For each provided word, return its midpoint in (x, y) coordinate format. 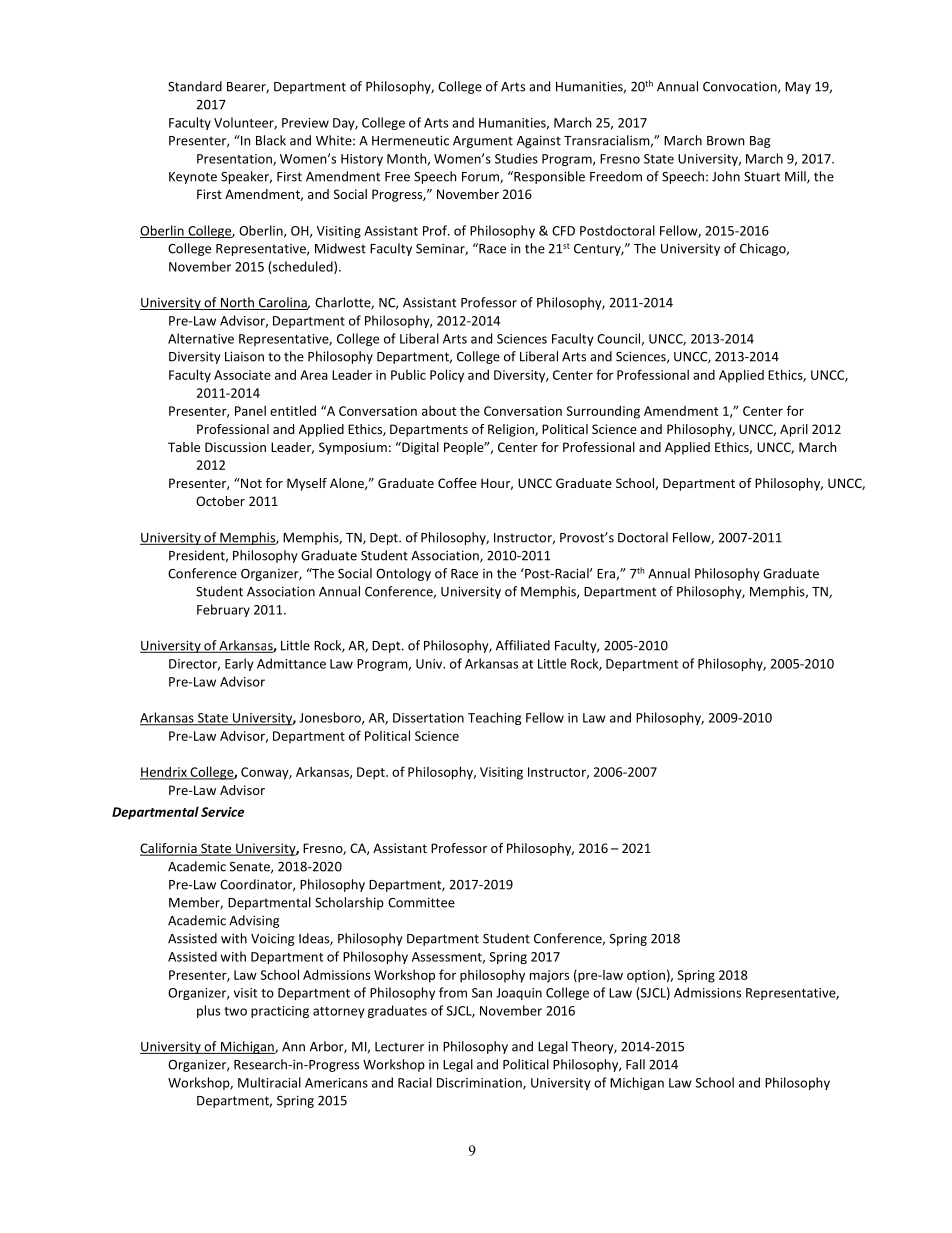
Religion (512, 430)
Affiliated (523, 645)
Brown (725, 141)
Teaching (494, 718)
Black (271, 140)
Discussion (235, 447)
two (235, 1011)
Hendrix (164, 772)
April (794, 430)
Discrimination (480, 1084)
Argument (483, 142)
